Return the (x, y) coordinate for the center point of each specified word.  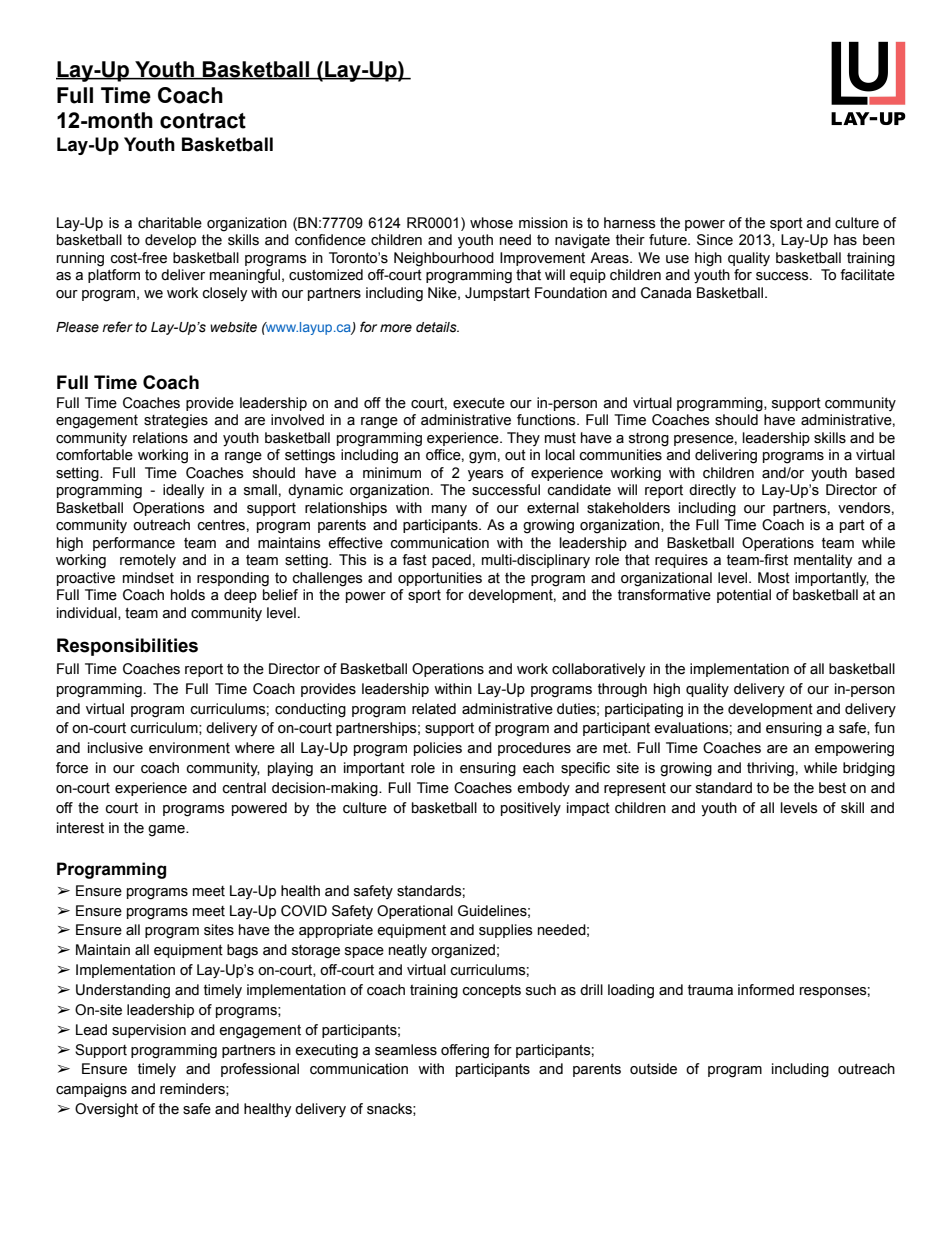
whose (491, 223)
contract (203, 121)
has (845, 240)
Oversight (106, 1110)
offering (465, 1051)
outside (653, 1069)
